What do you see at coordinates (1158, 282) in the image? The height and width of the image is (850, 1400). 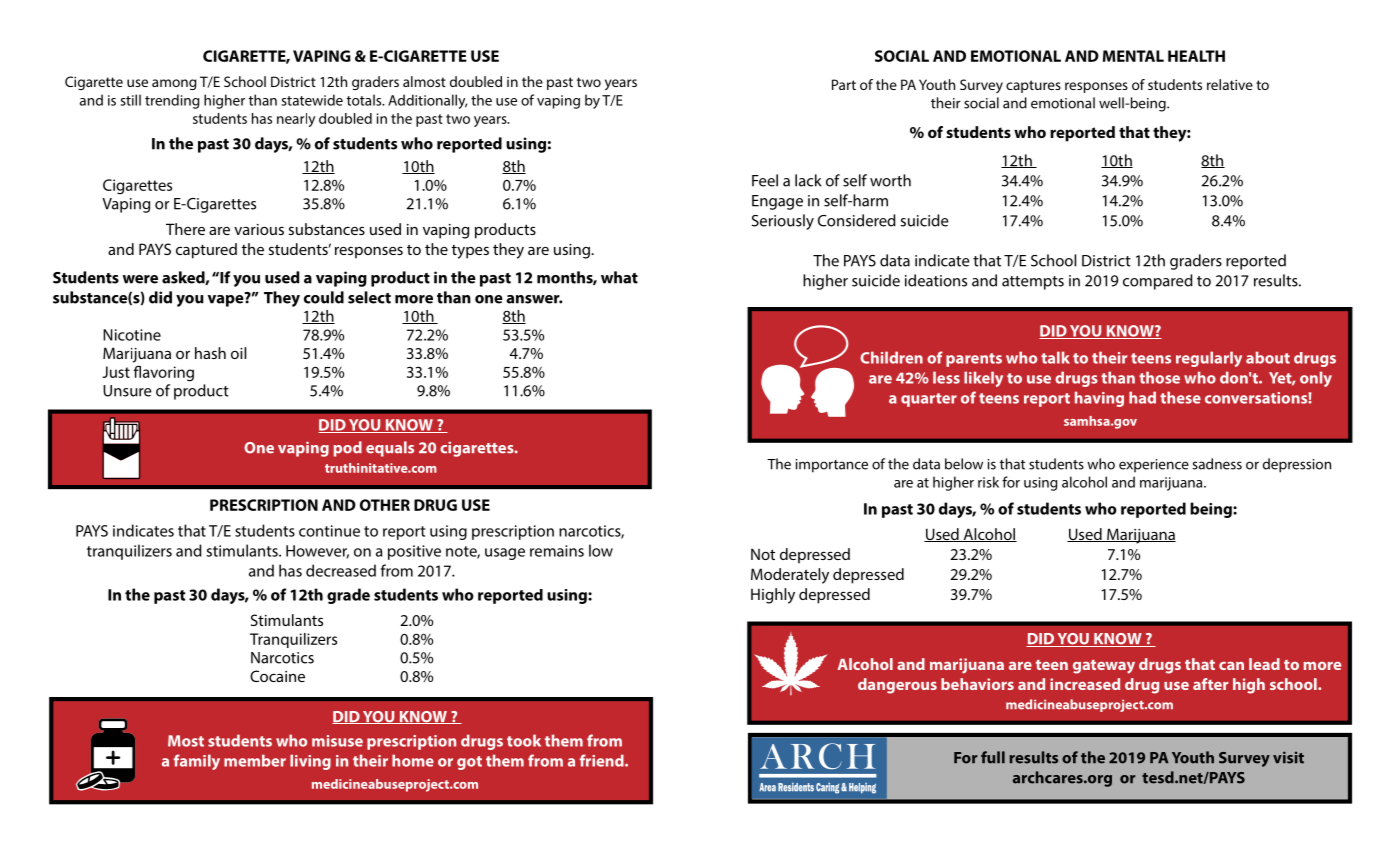 I see `compared` at bounding box center [1158, 282].
